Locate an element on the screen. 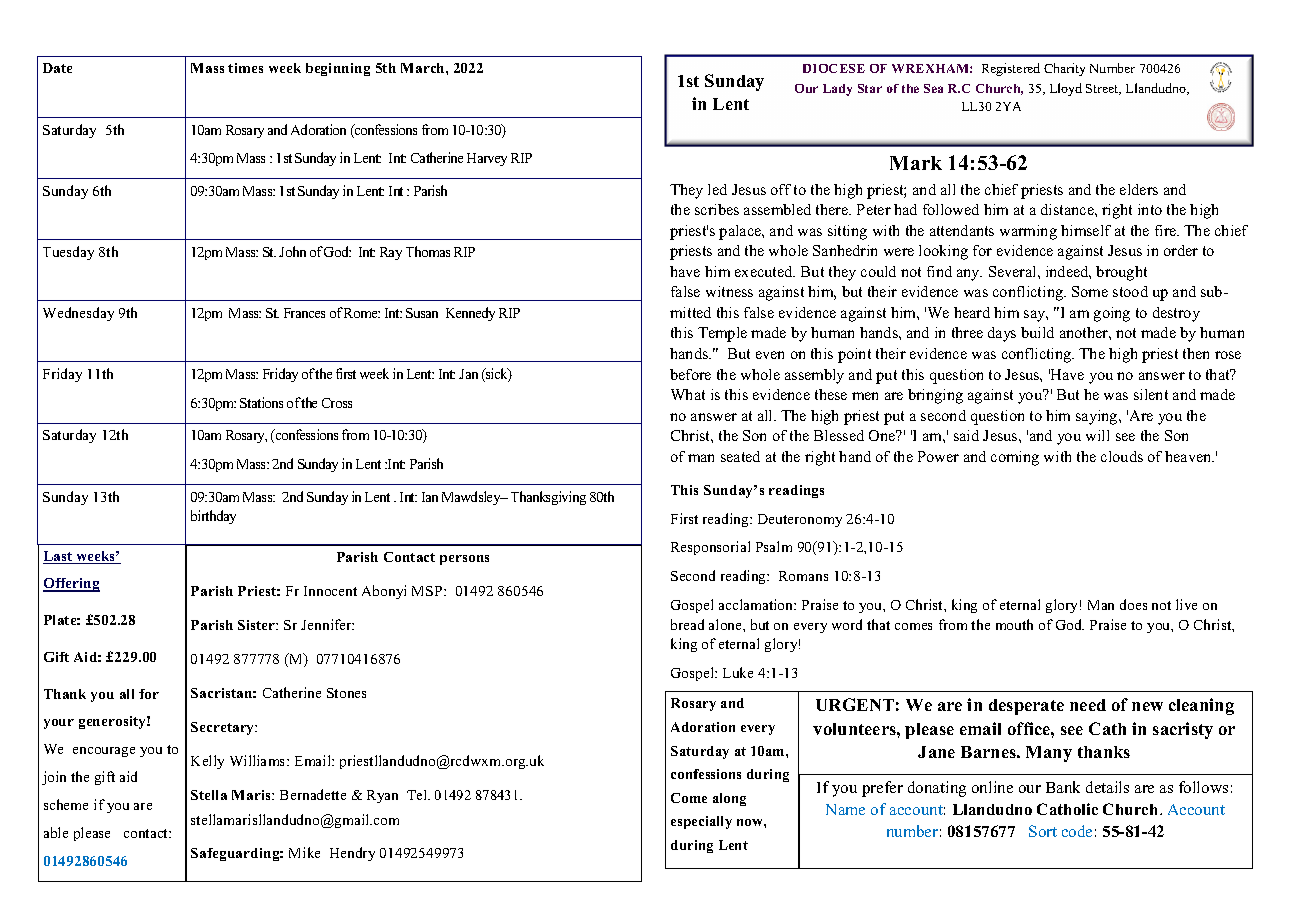 This screenshot has width=1308, height=924. Lady is located at coordinates (837, 90).
